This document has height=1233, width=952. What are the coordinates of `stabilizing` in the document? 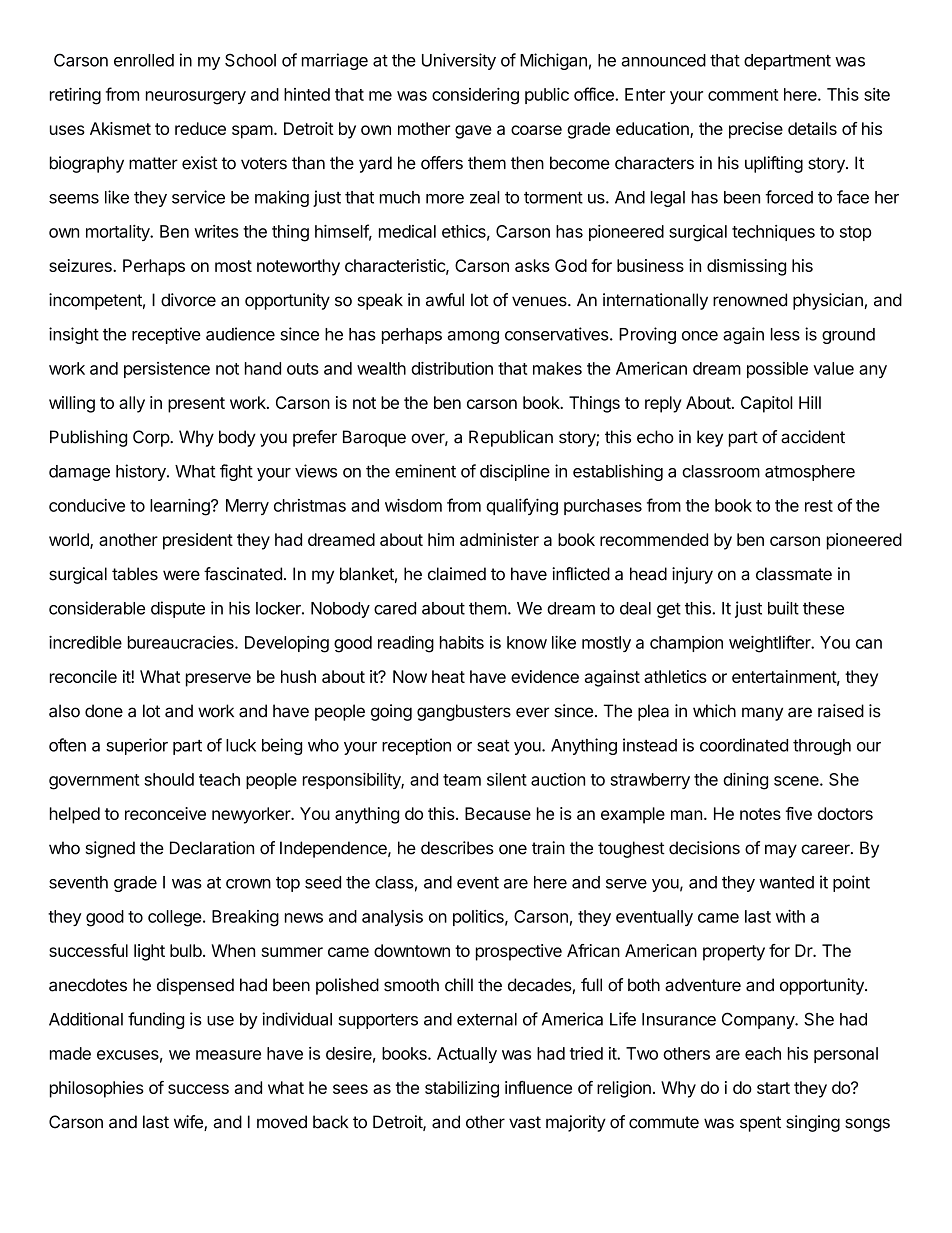 It's located at (462, 1089).
